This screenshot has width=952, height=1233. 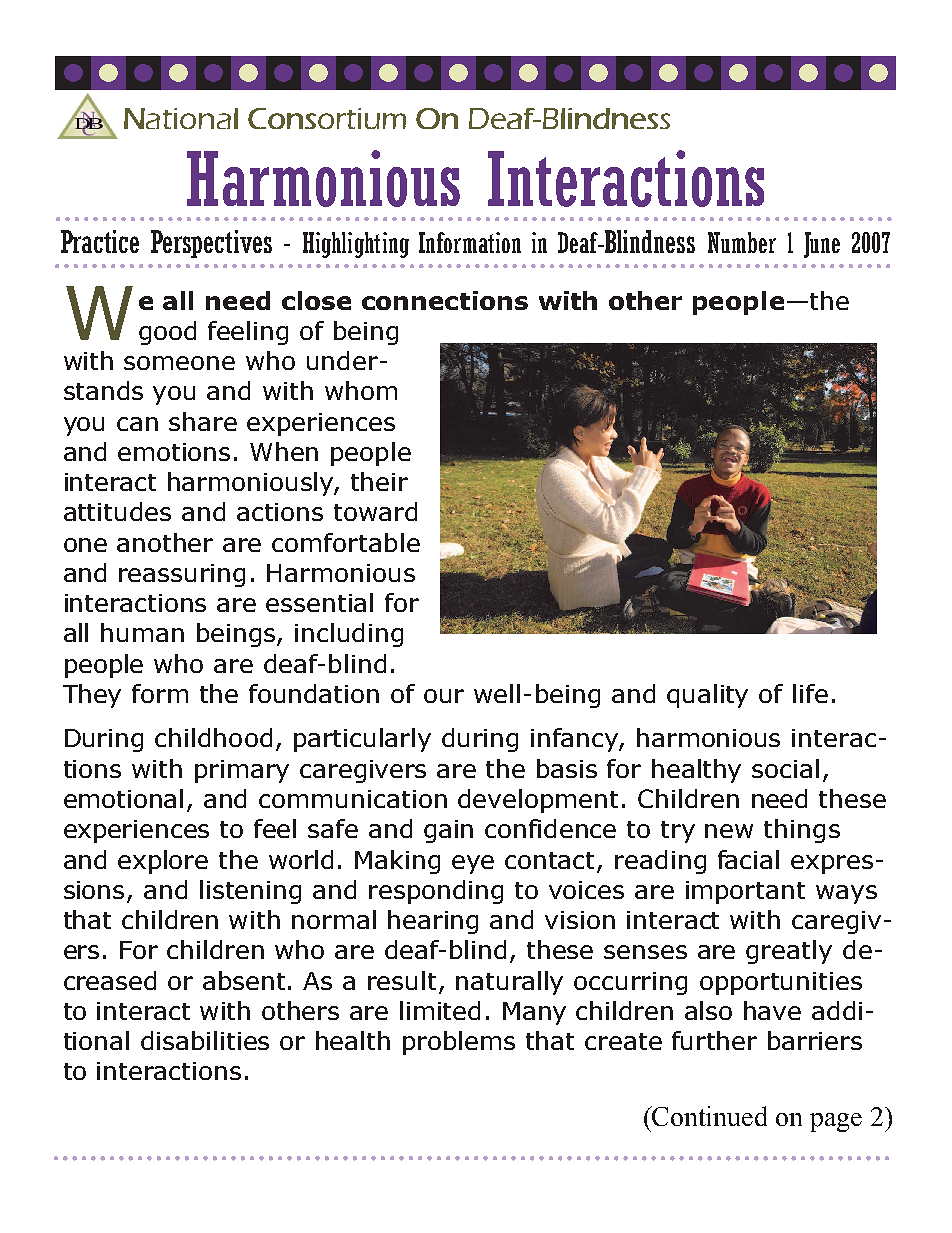 I want to click on our, so click(x=444, y=696).
